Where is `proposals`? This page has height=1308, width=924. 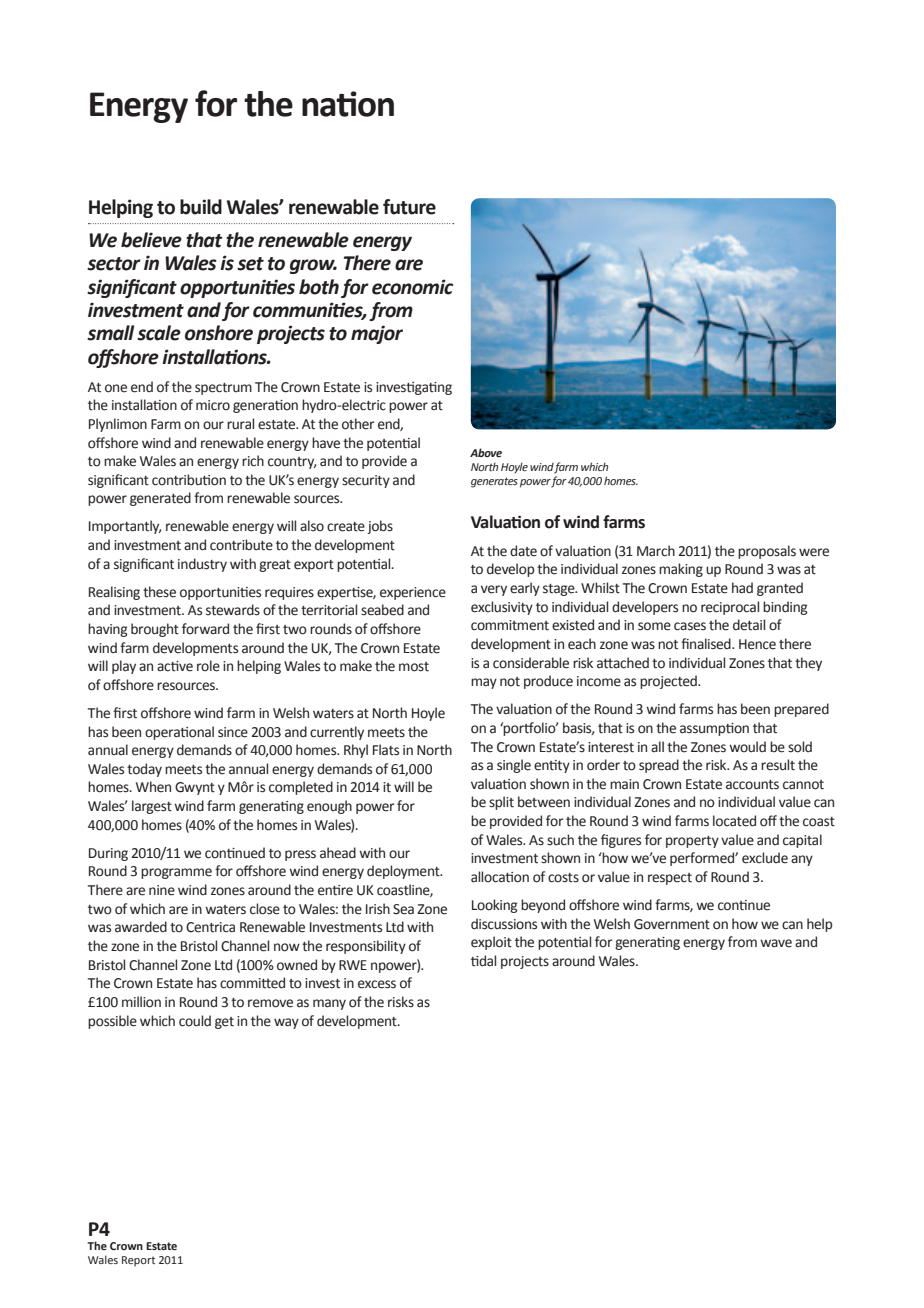 proposals is located at coordinates (767, 552).
